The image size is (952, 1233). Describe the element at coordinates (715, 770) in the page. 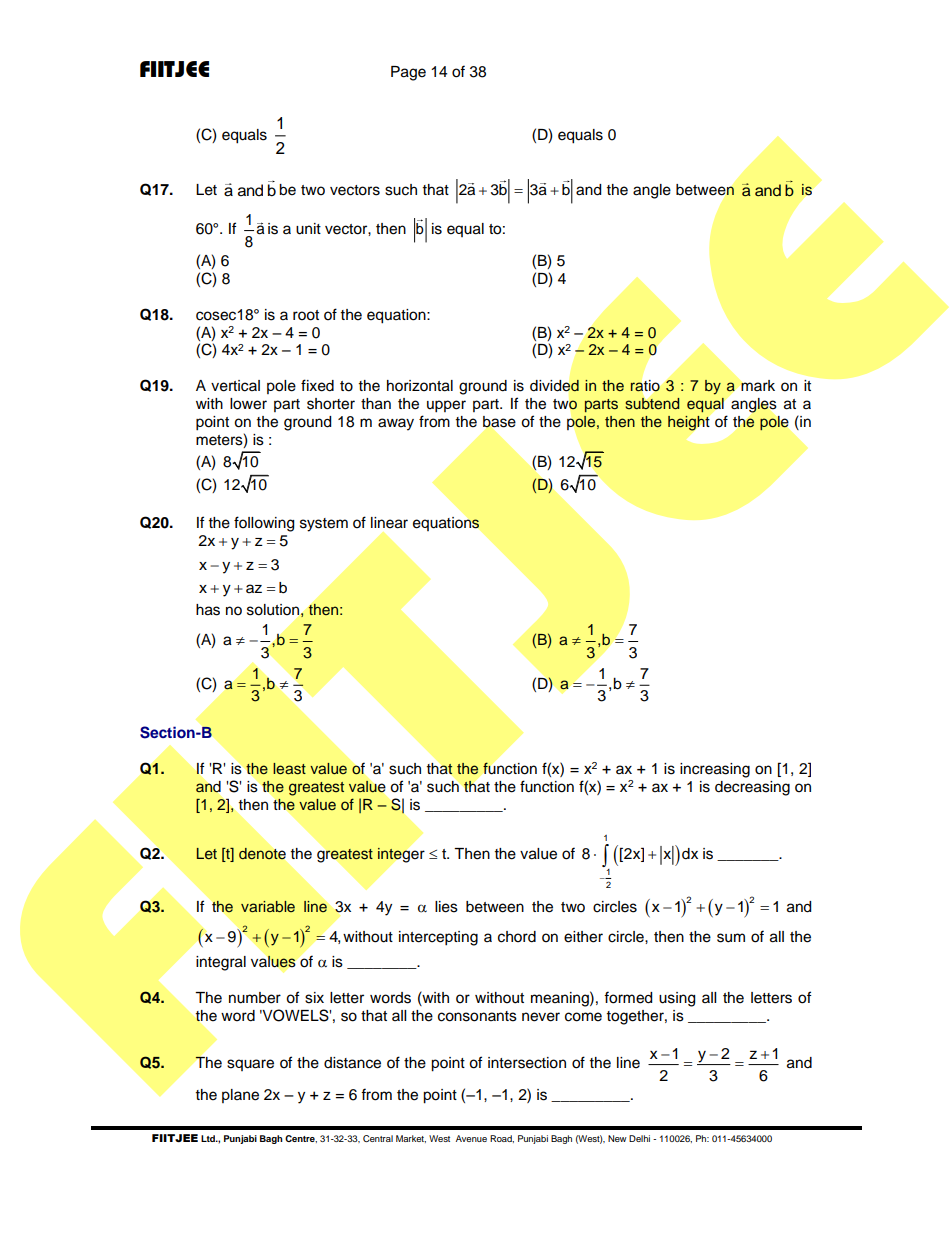

I see `increasing` at that location.
